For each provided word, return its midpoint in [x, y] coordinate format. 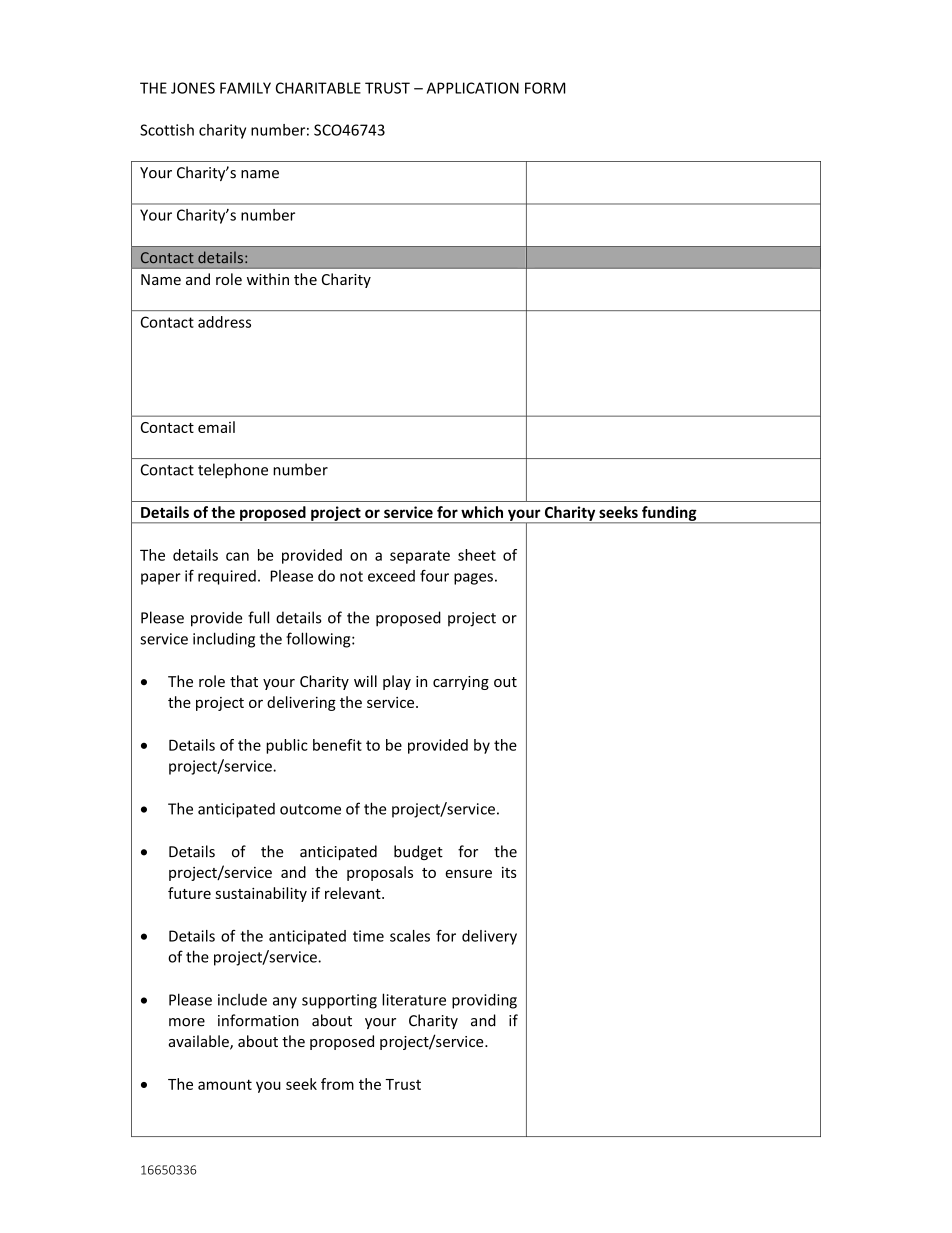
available [200, 1042]
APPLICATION [473, 88]
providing [484, 1001]
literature [414, 999]
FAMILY [245, 88]
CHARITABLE [318, 88]
